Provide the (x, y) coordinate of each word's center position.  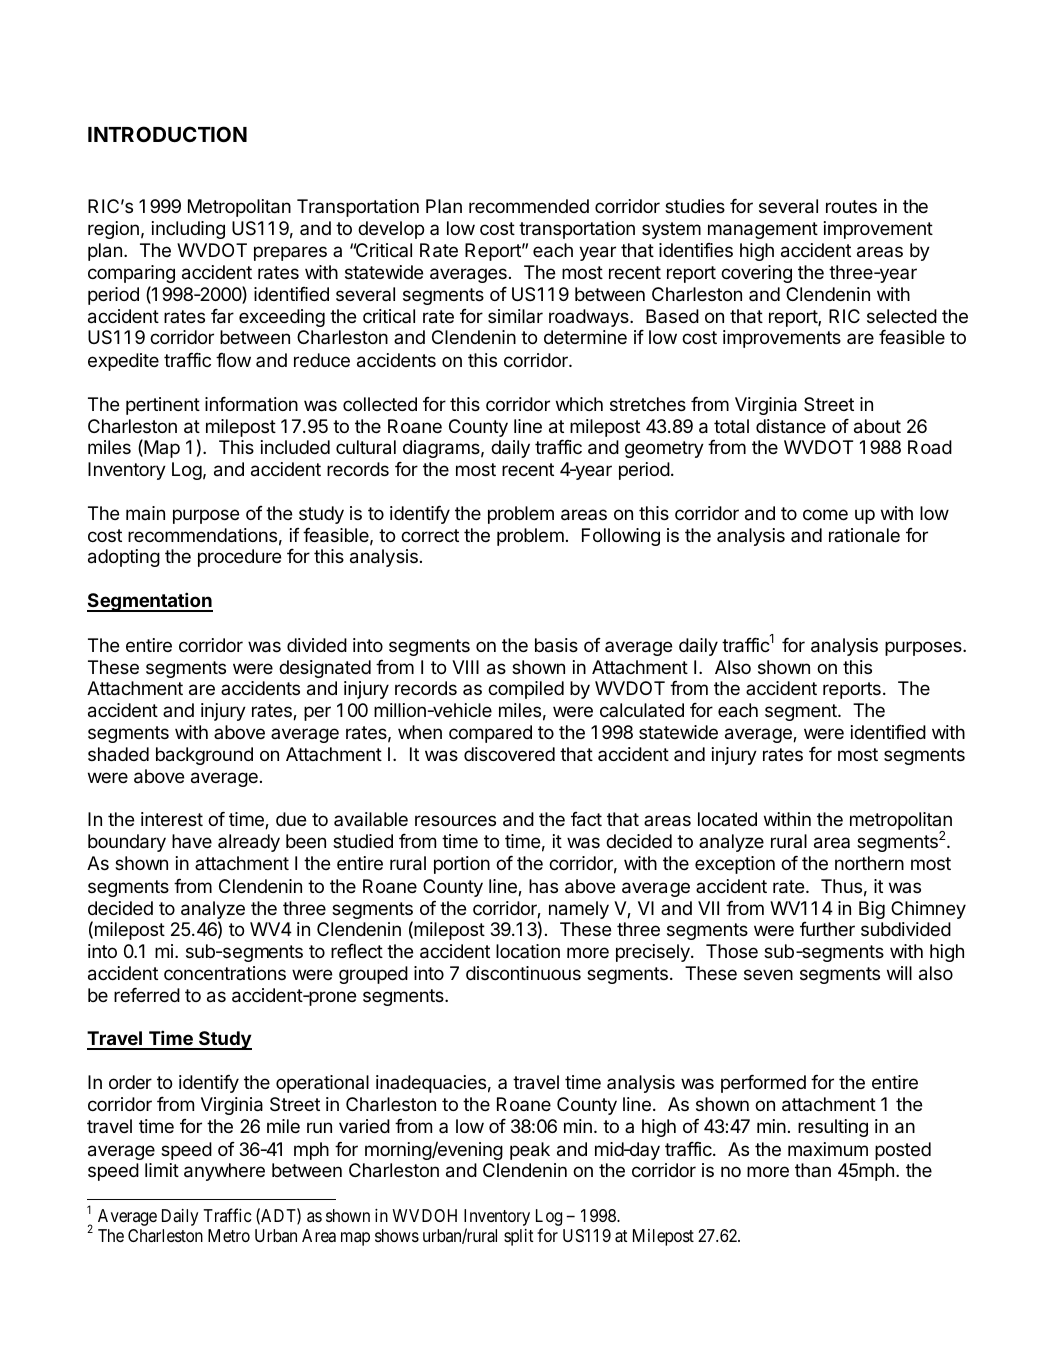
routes (851, 206)
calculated (642, 710)
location (528, 951)
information (251, 404)
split (519, 1237)
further (827, 929)
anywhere (224, 1172)
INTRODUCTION (167, 134)
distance (791, 426)
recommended (529, 206)
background (204, 756)
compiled (526, 690)
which (579, 404)
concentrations (225, 973)
